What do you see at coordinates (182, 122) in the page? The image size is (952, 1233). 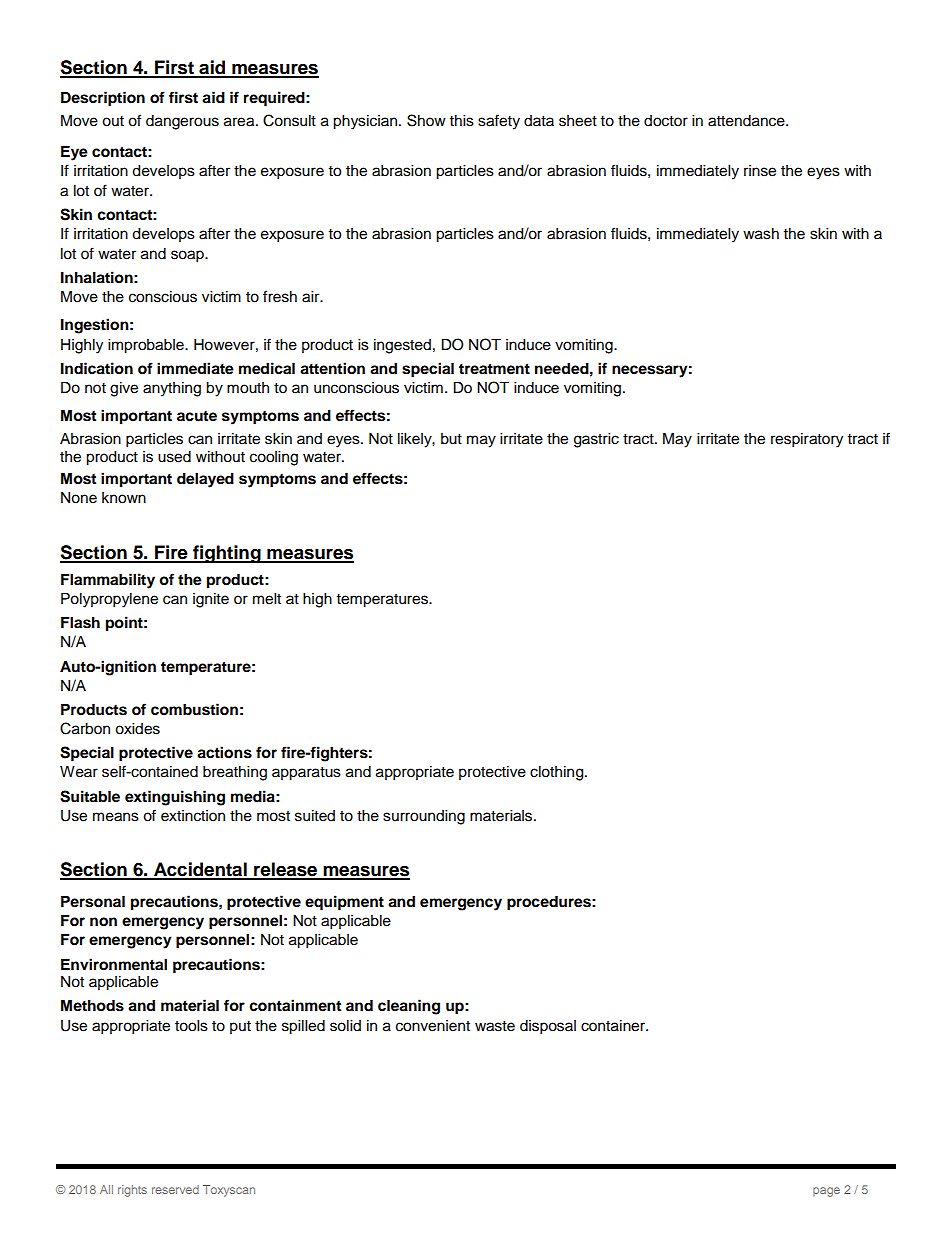 I see `dangerous` at bounding box center [182, 122].
